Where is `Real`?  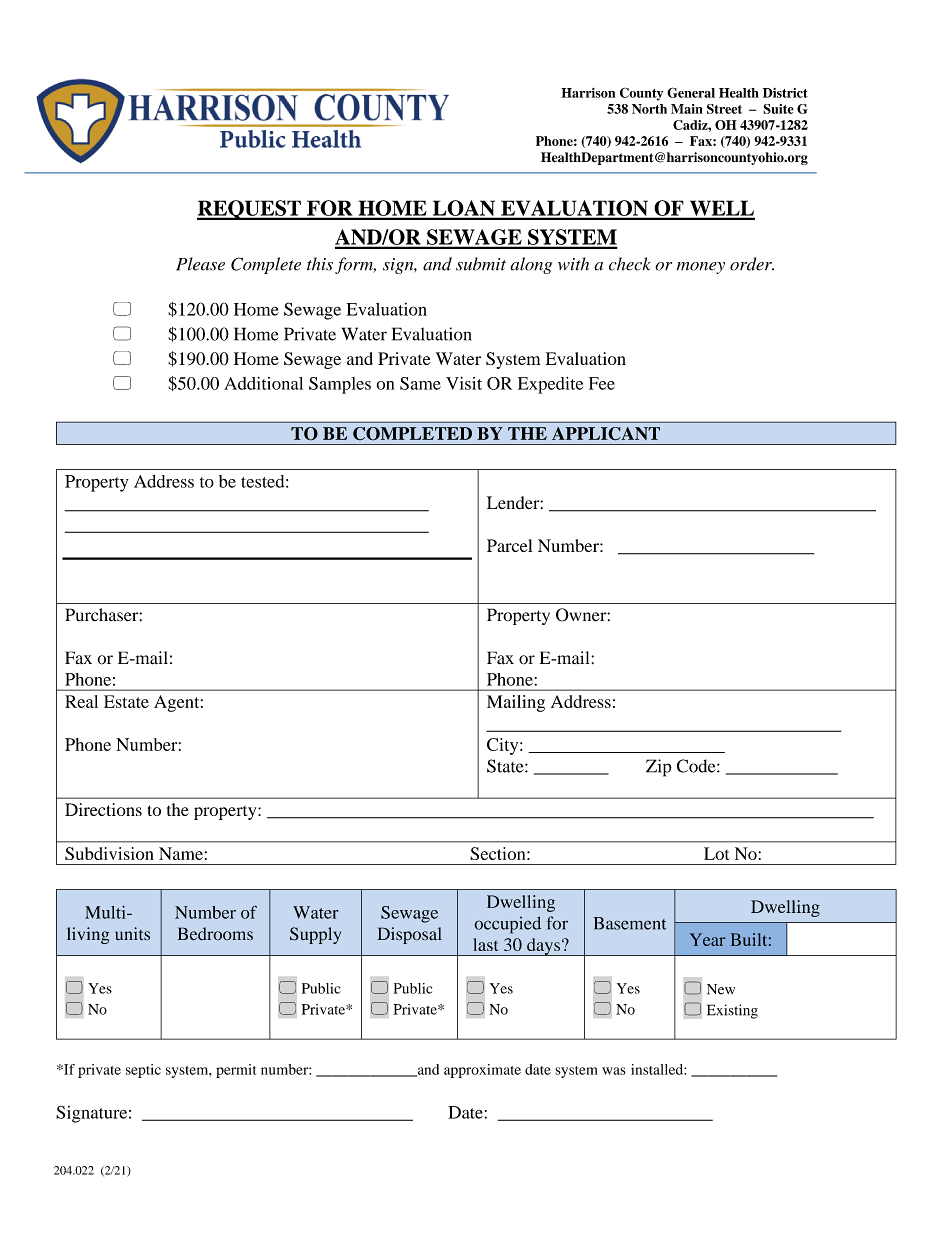 Real is located at coordinates (81, 701).
